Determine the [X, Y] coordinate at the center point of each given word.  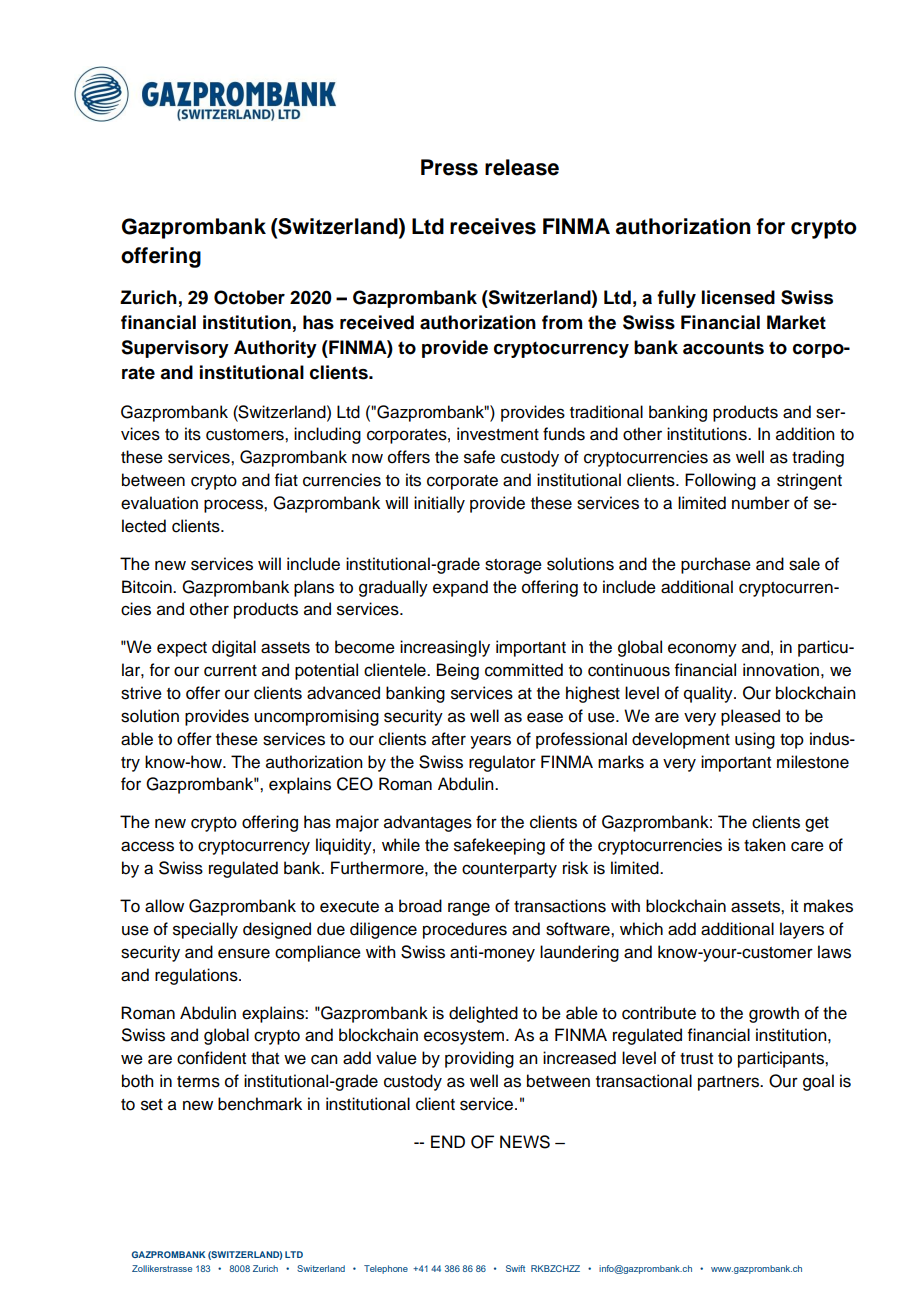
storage [513, 566]
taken [765, 845]
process [234, 506]
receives [493, 226]
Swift [515, 1268]
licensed [738, 297]
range [469, 909]
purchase [716, 565]
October [249, 297]
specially [205, 930]
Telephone [386, 1269]
